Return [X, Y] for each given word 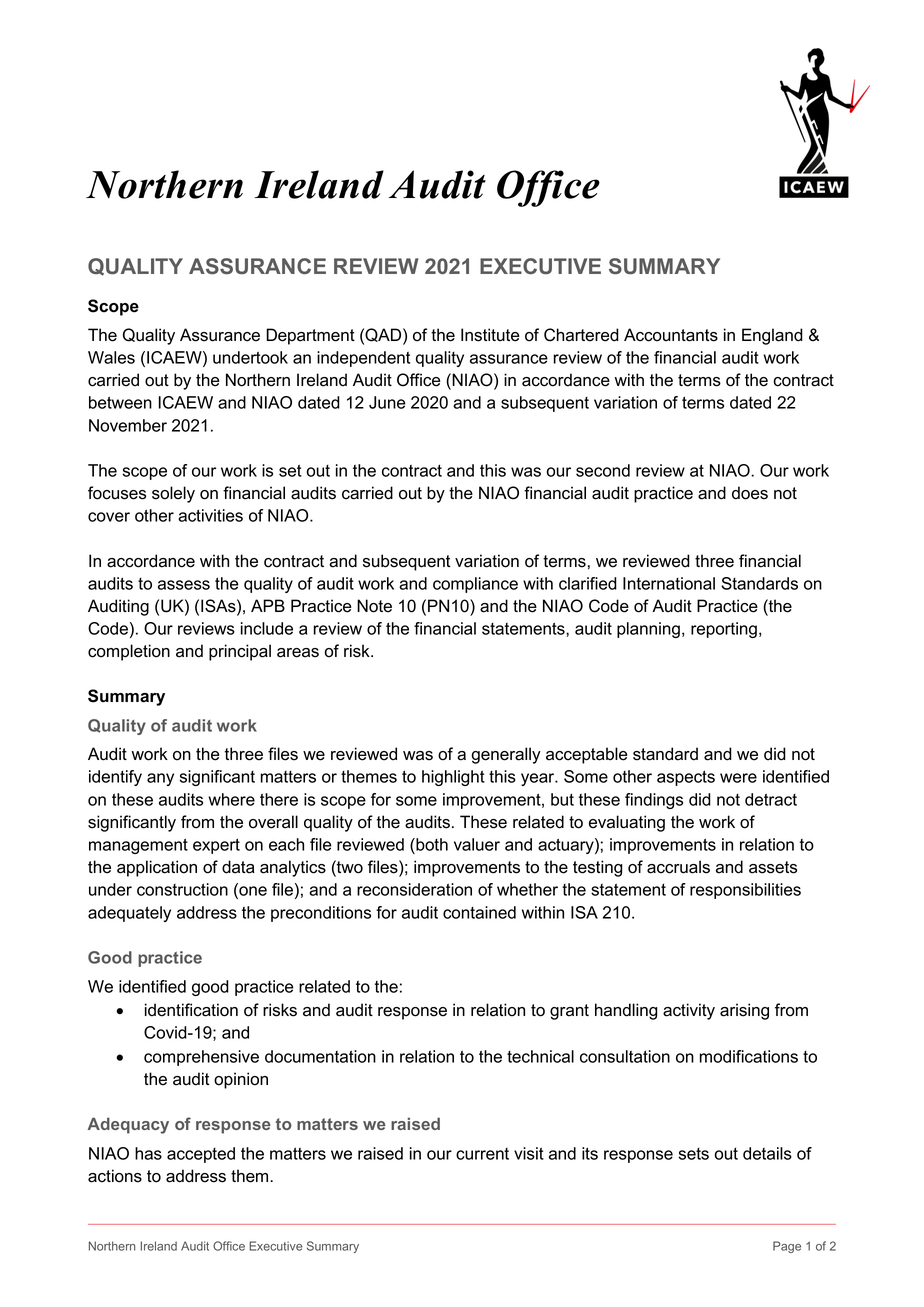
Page [787, 1247]
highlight [453, 778]
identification [191, 1010]
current [482, 1154]
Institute [490, 335]
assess [184, 585]
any [160, 779]
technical [540, 1056]
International [669, 583]
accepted [201, 1155]
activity [689, 1011]
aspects [686, 778]
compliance [475, 585]
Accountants [671, 335]
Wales [111, 357]
